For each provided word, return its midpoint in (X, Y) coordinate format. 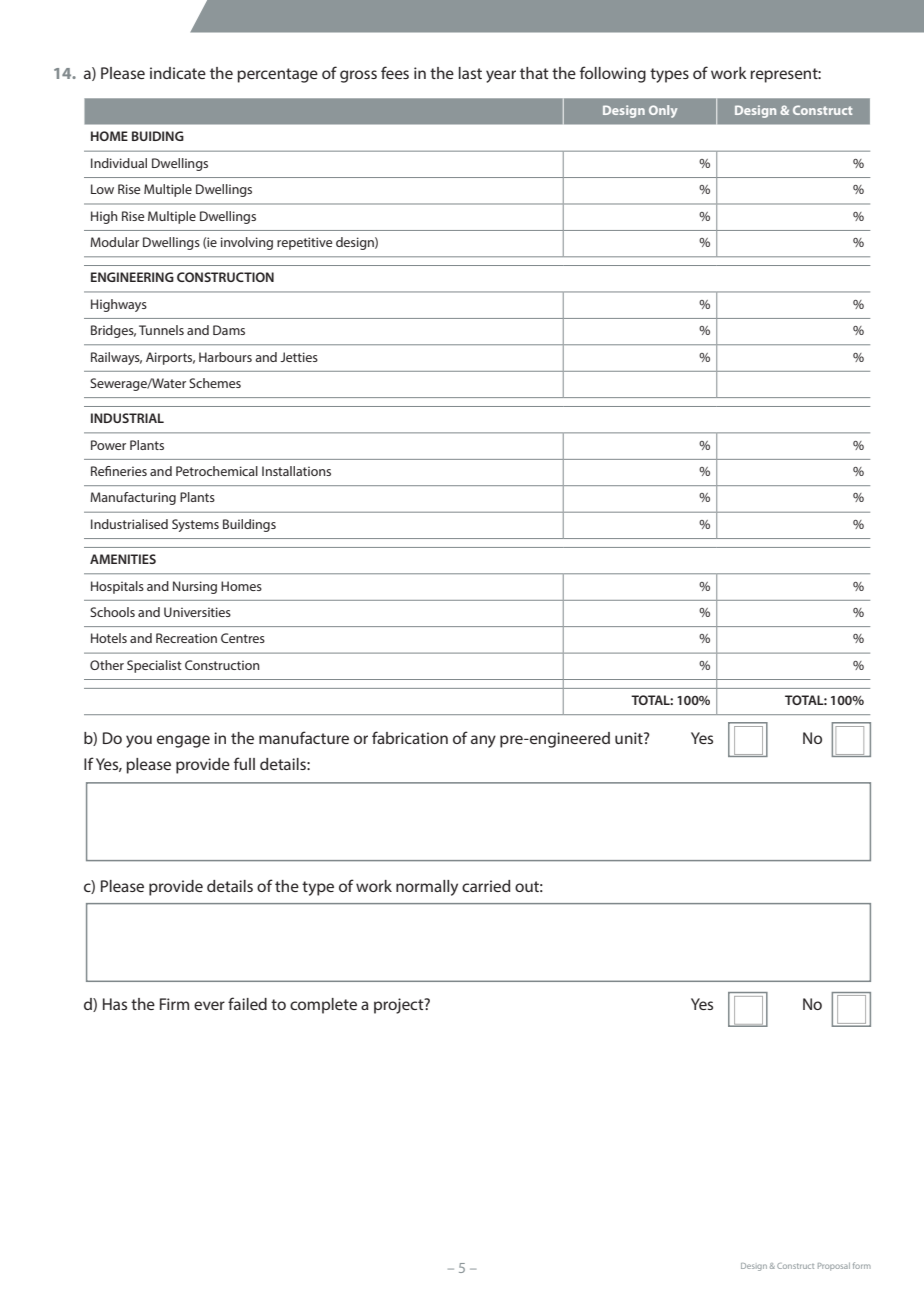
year (501, 76)
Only (663, 111)
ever (209, 1005)
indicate (178, 73)
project (400, 1006)
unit (630, 738)
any (483, 741)
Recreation (186, 638)
